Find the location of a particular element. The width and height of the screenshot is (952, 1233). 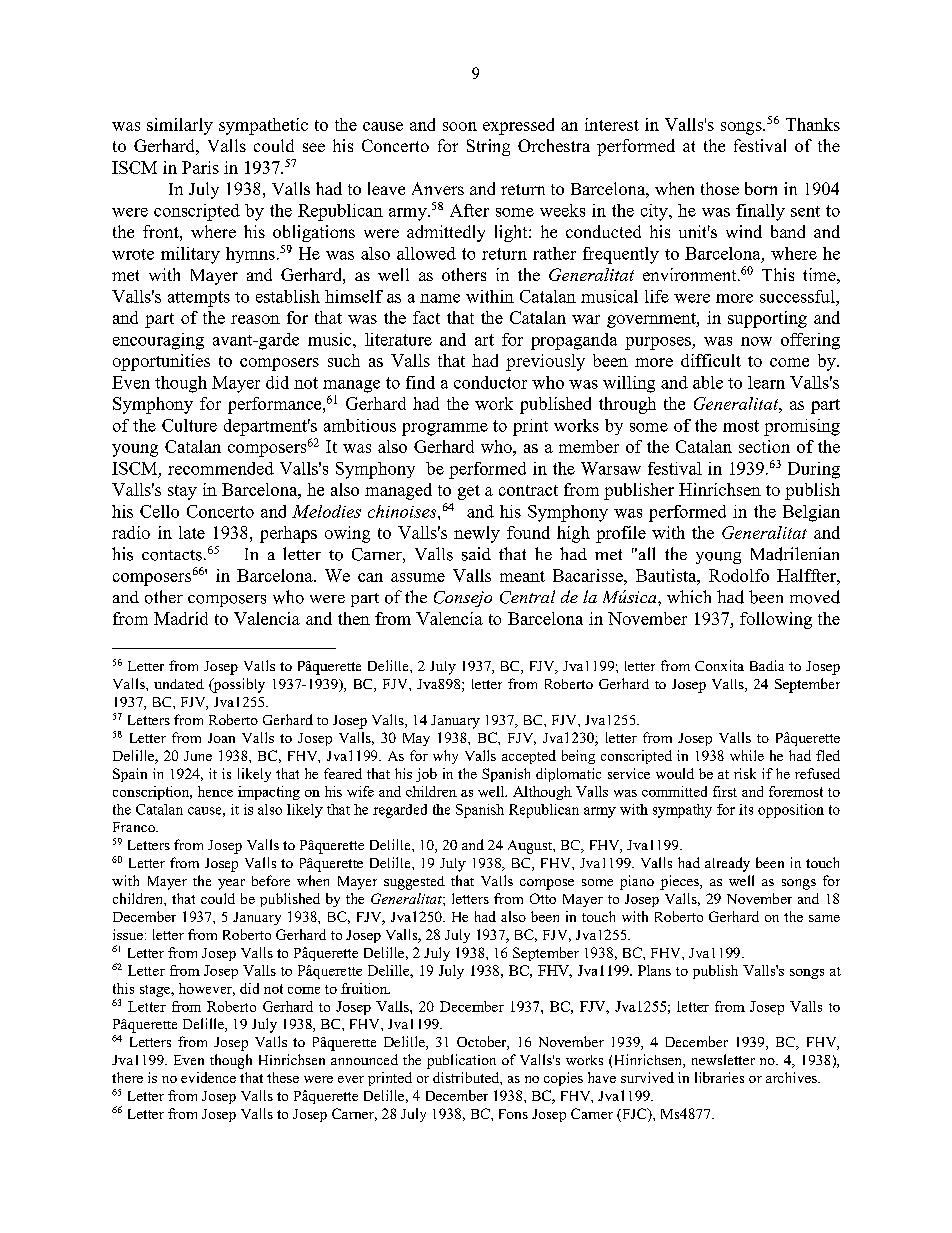

section is located at coordinates (764, 446).
